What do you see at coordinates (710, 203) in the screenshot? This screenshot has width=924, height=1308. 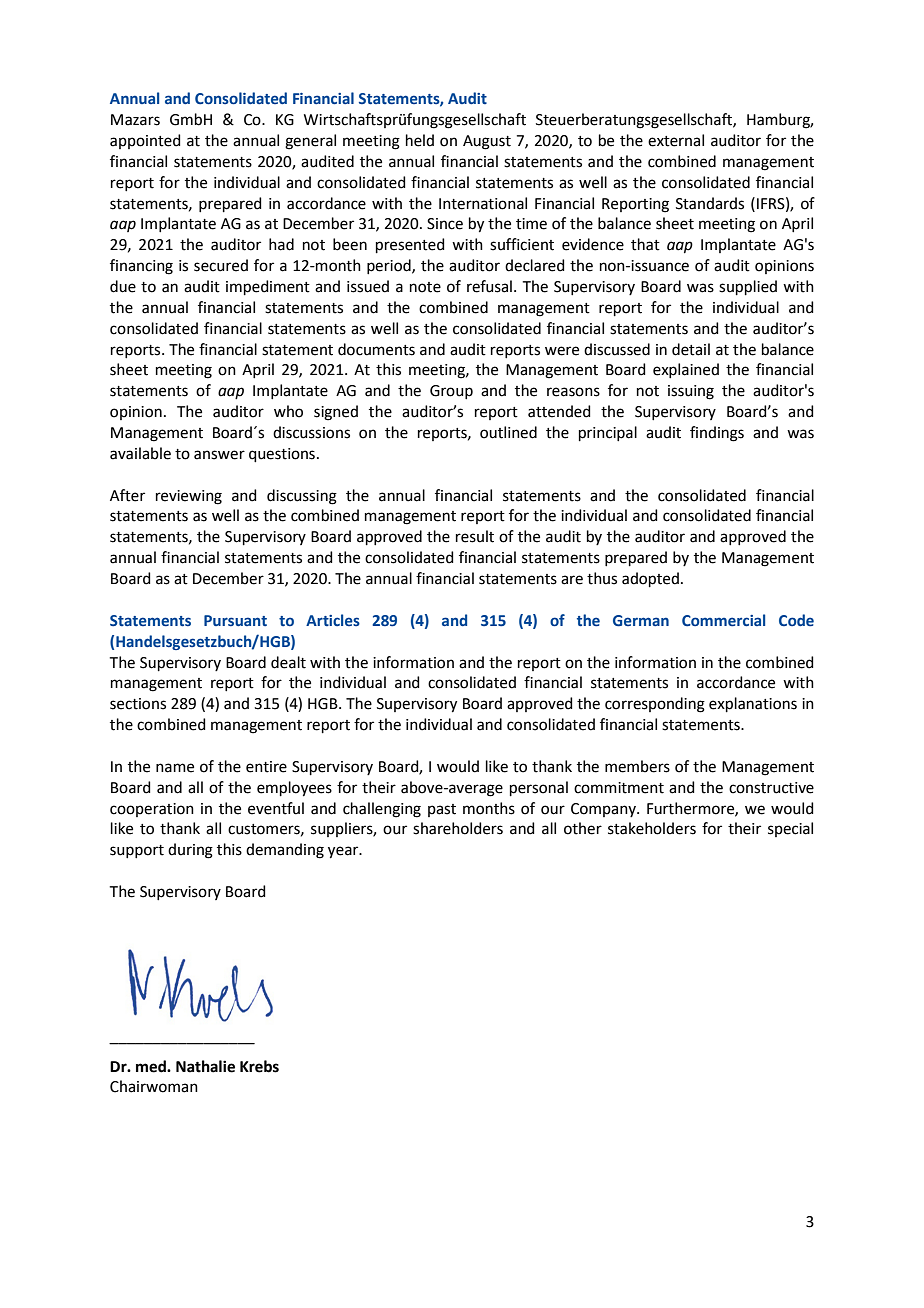 I see `Standards` at bounding box center [710, 203].
